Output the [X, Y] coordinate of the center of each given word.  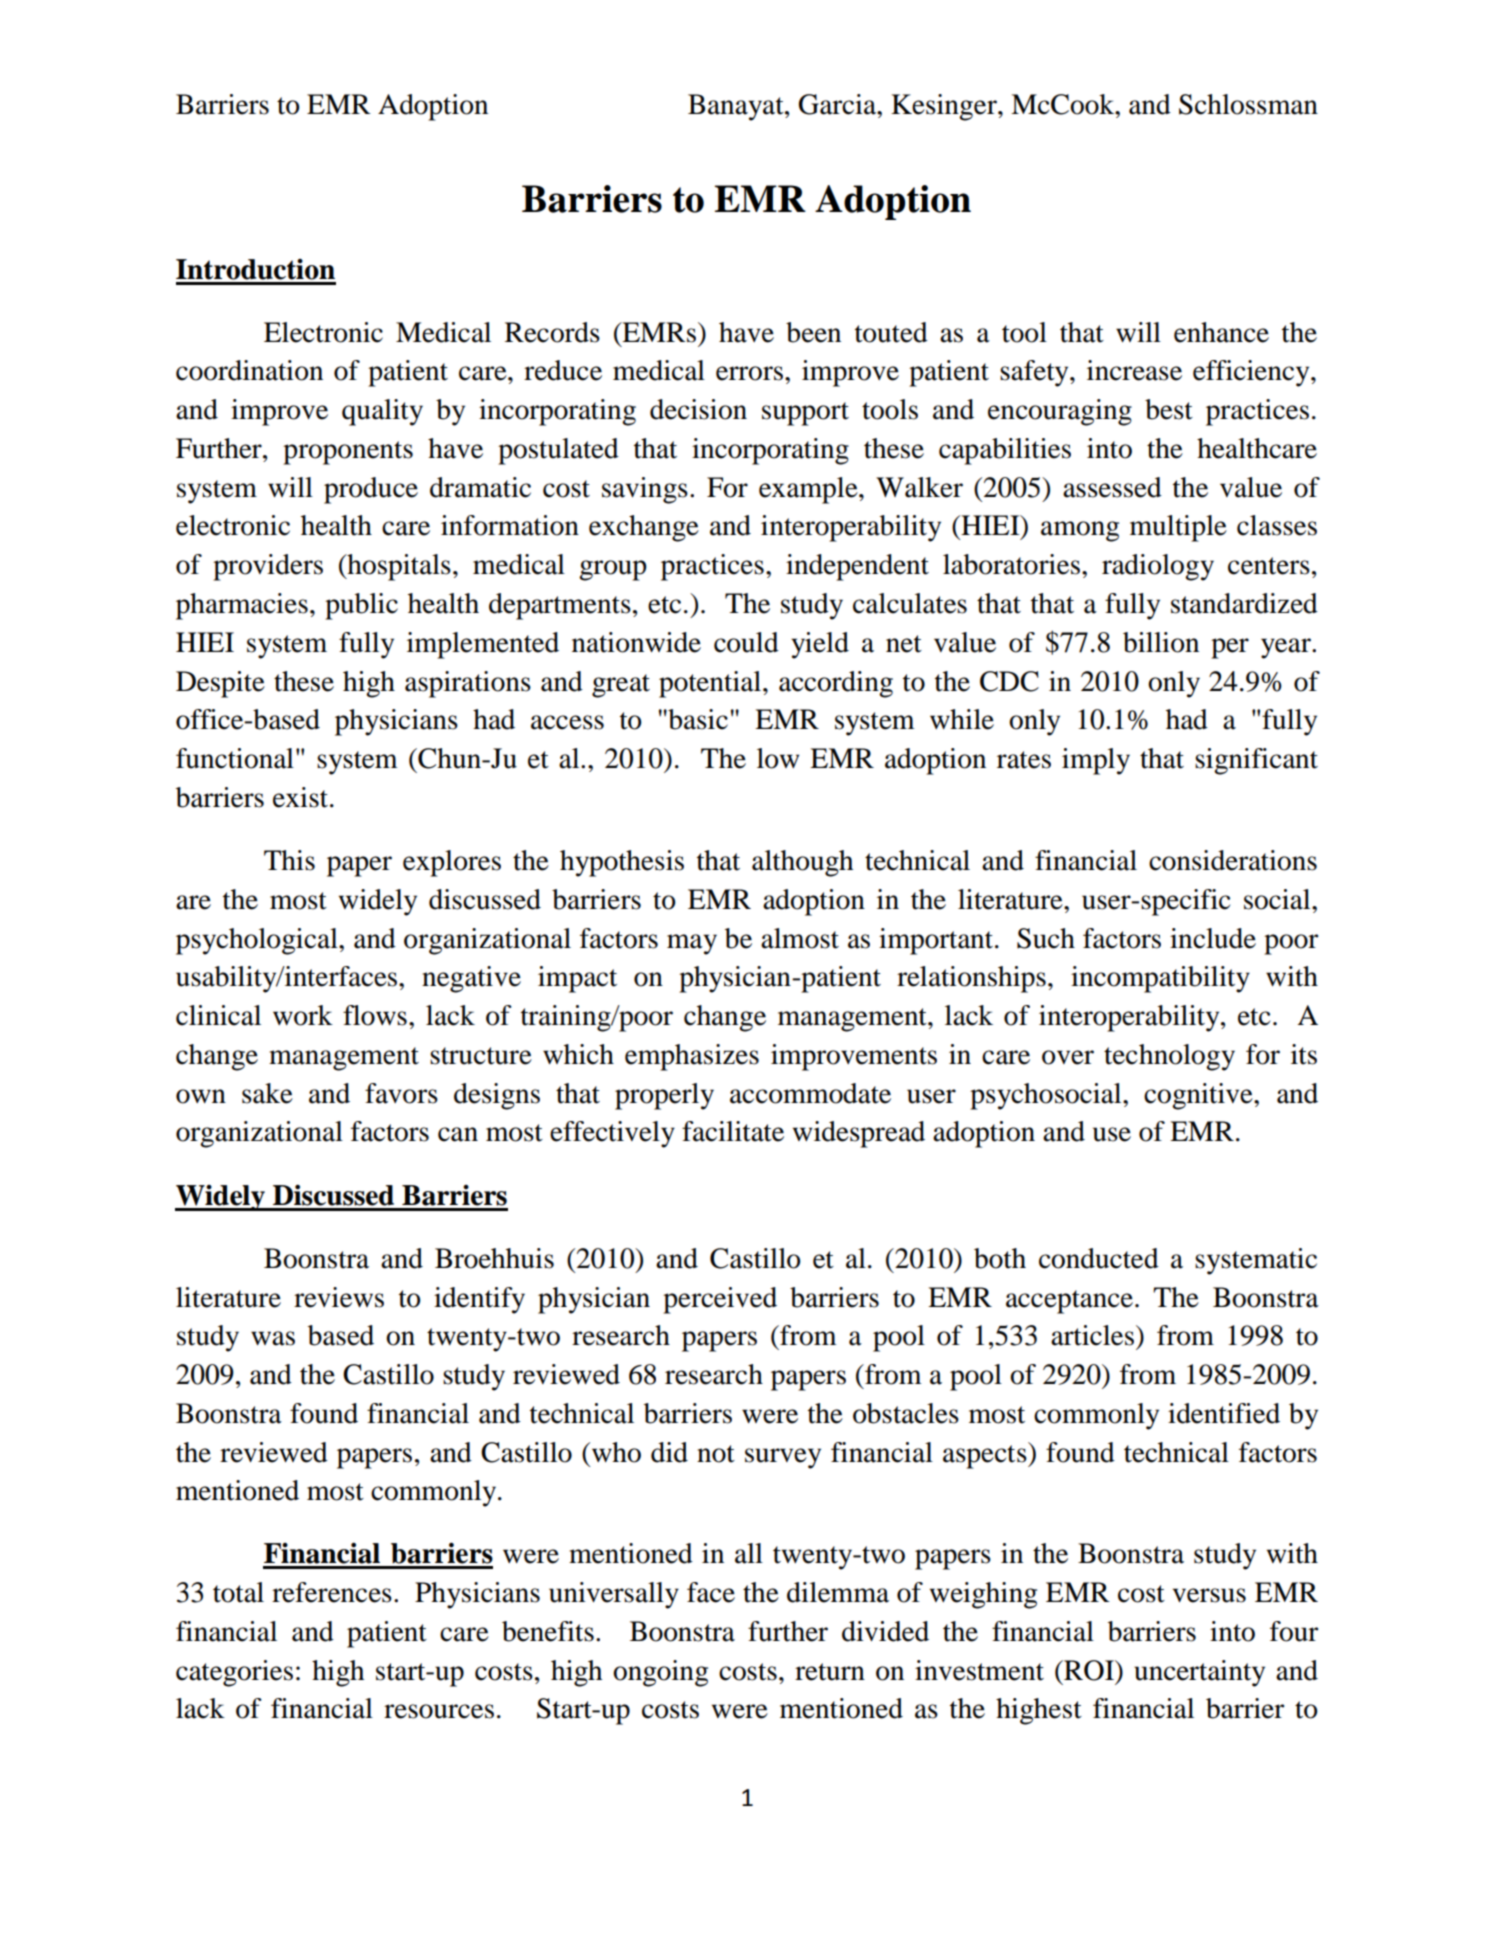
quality [382, 412]
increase [1134, 370]
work [303, 1015]
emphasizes [692, 1057]
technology [1169, 1057]
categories [234, 1673]
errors [751, 373]
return [830, 1672]
